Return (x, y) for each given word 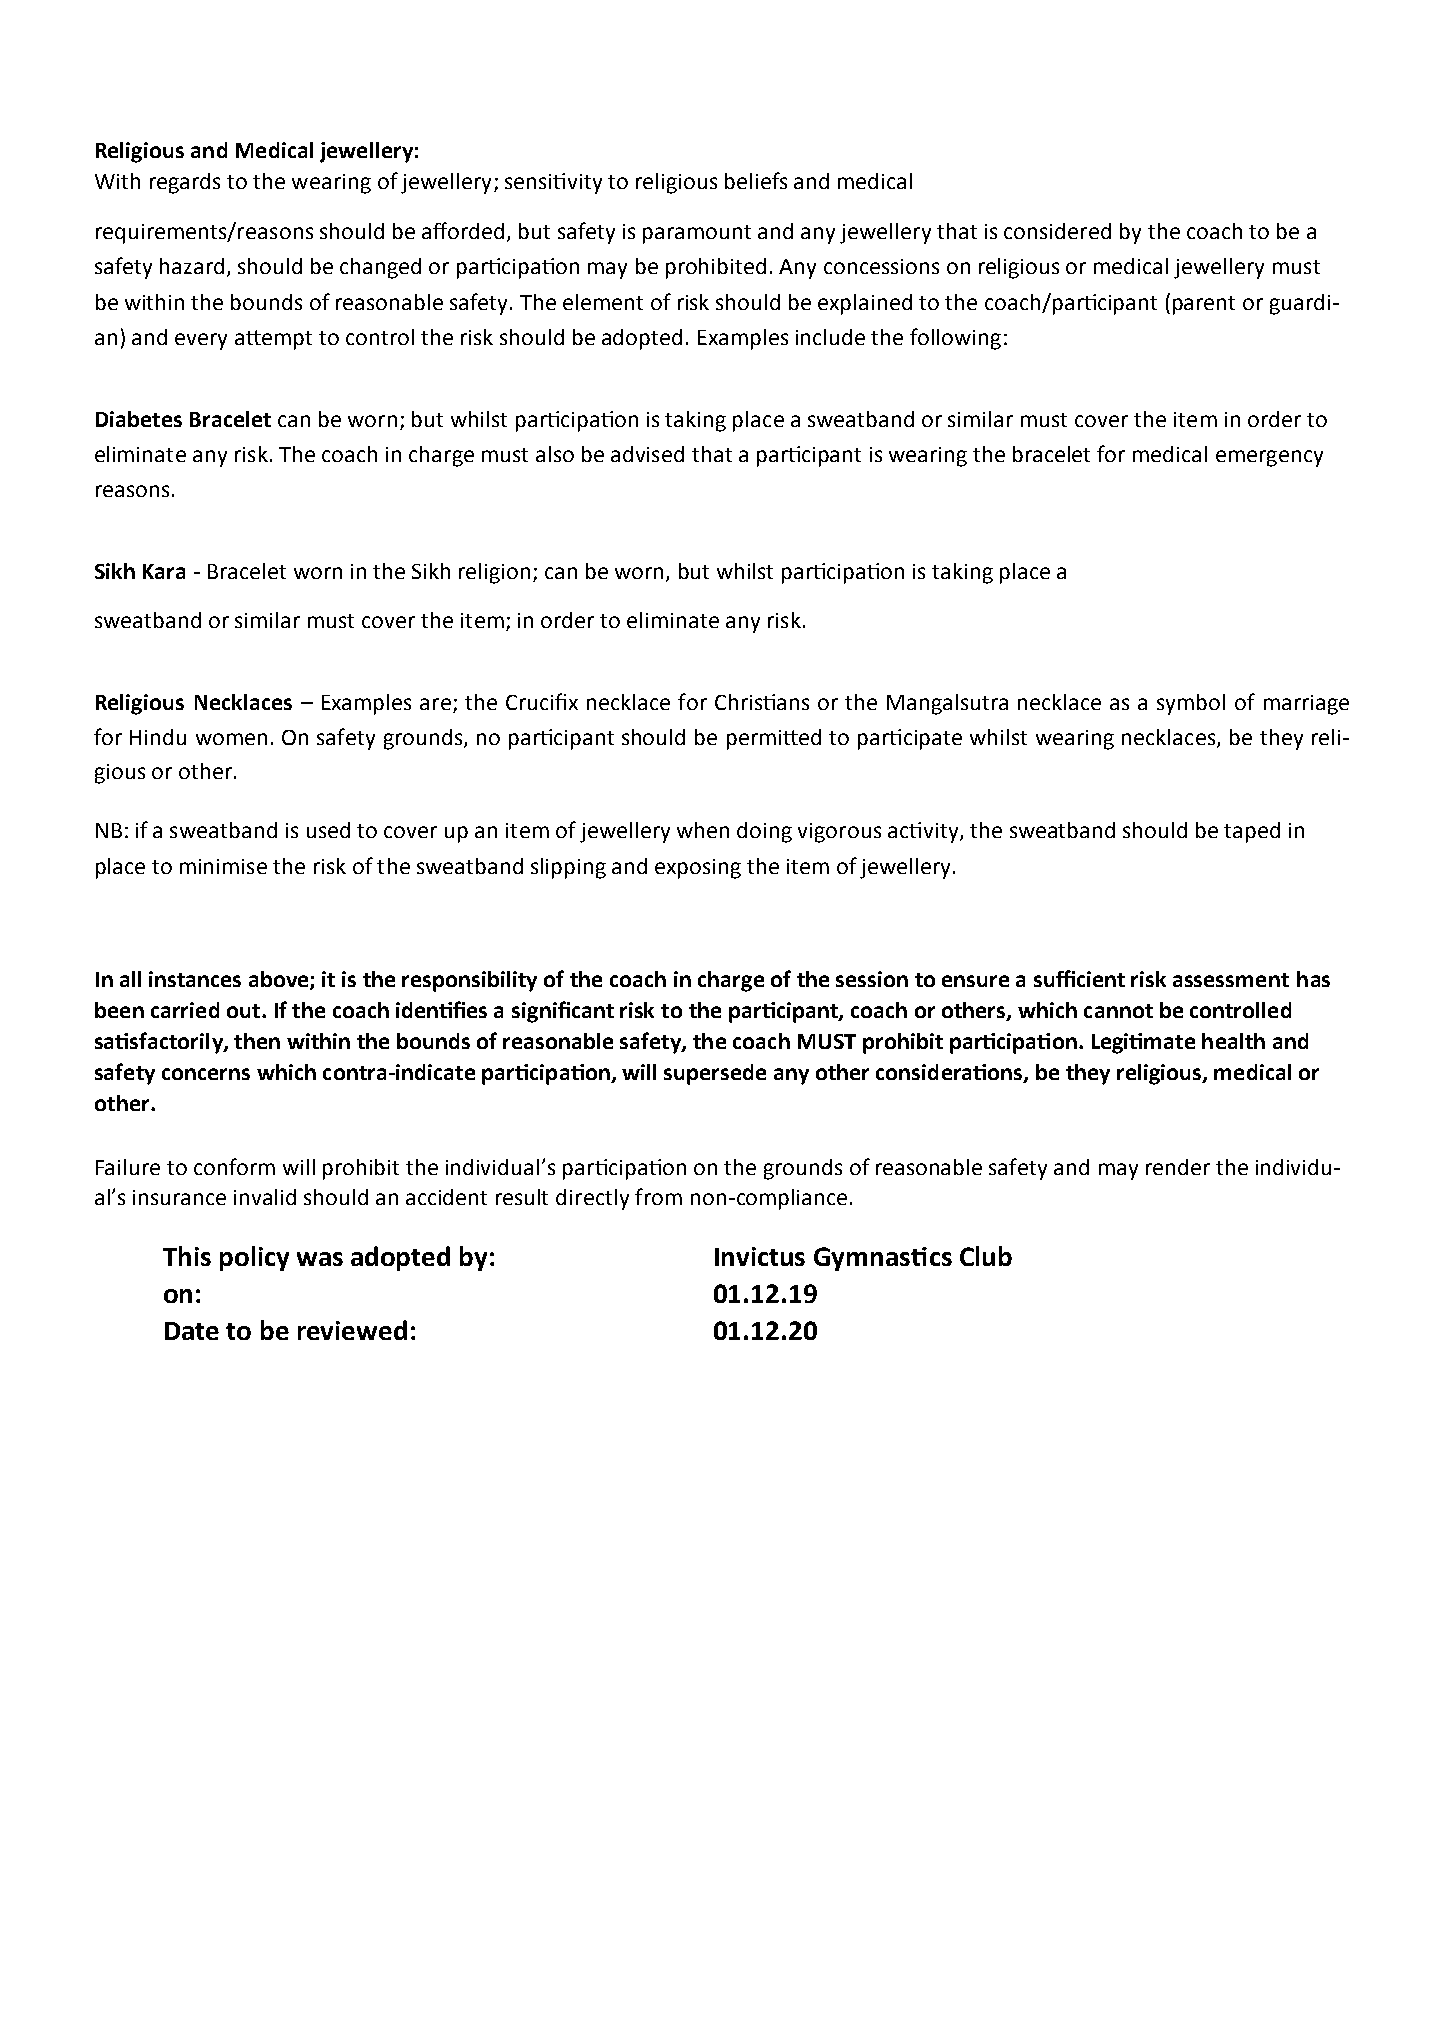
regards (185, 183)
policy (254, 1258)
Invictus (760, 1256)
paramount (697, 234)
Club (986, 1256)
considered (1057, 231)
